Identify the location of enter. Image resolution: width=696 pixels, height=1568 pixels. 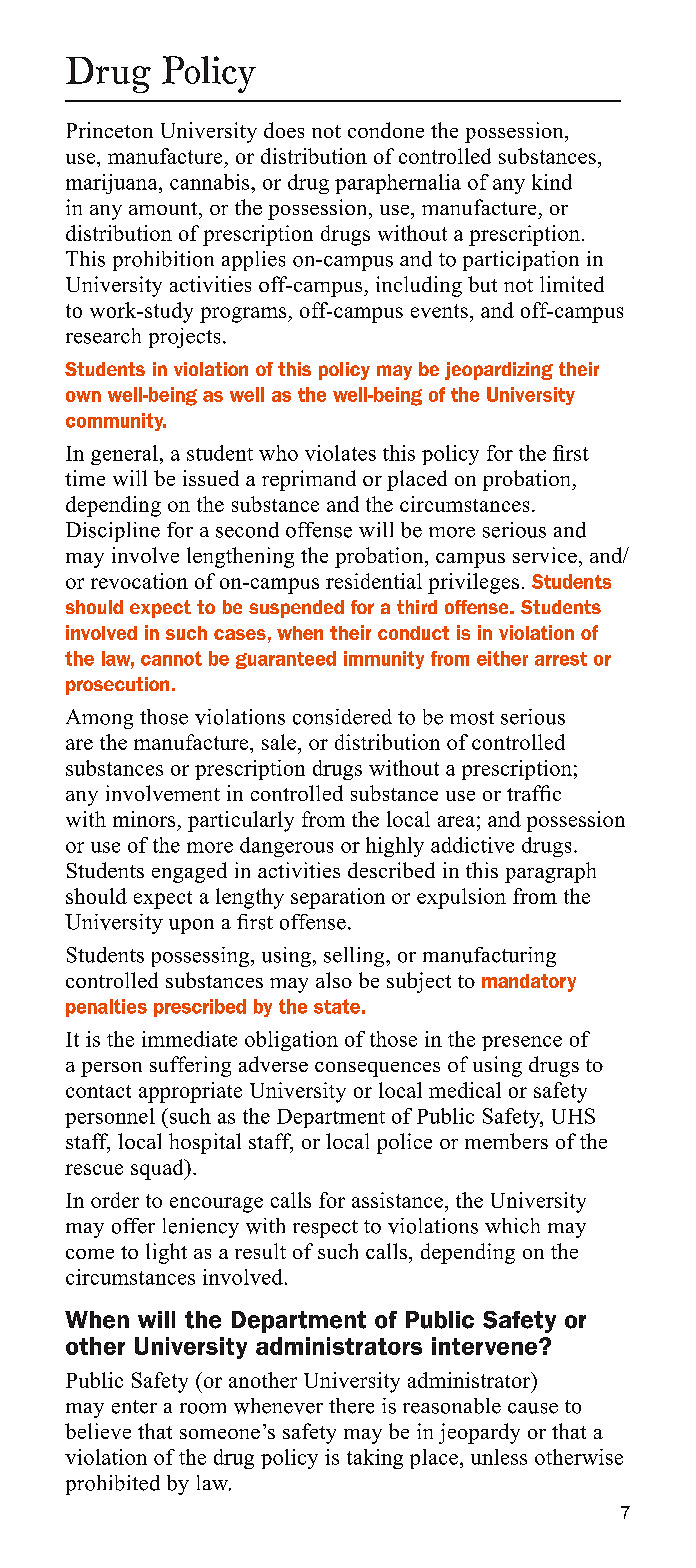
(134, 1407).
